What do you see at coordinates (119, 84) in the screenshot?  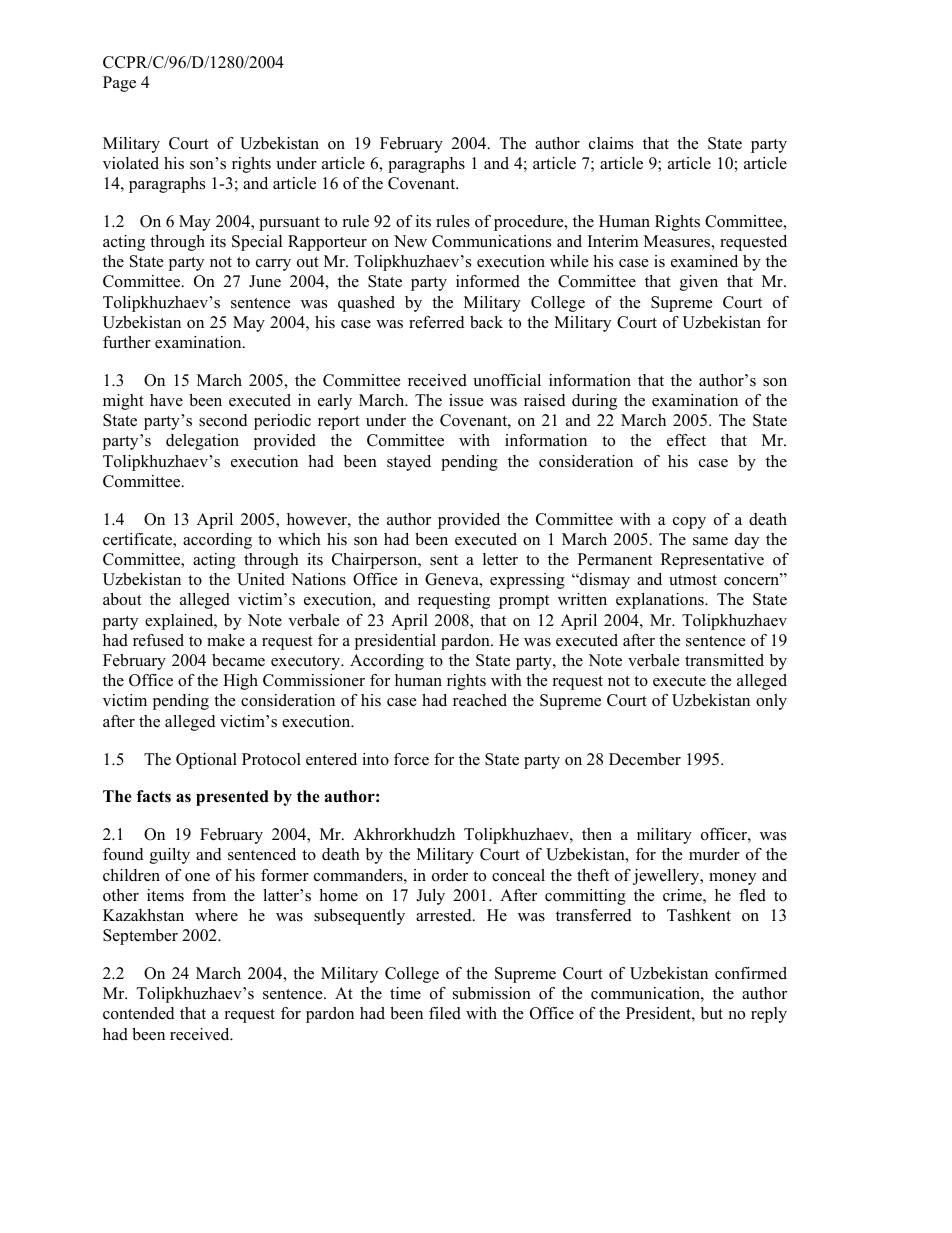 I see `Page` at bounding box center [119, 84].
